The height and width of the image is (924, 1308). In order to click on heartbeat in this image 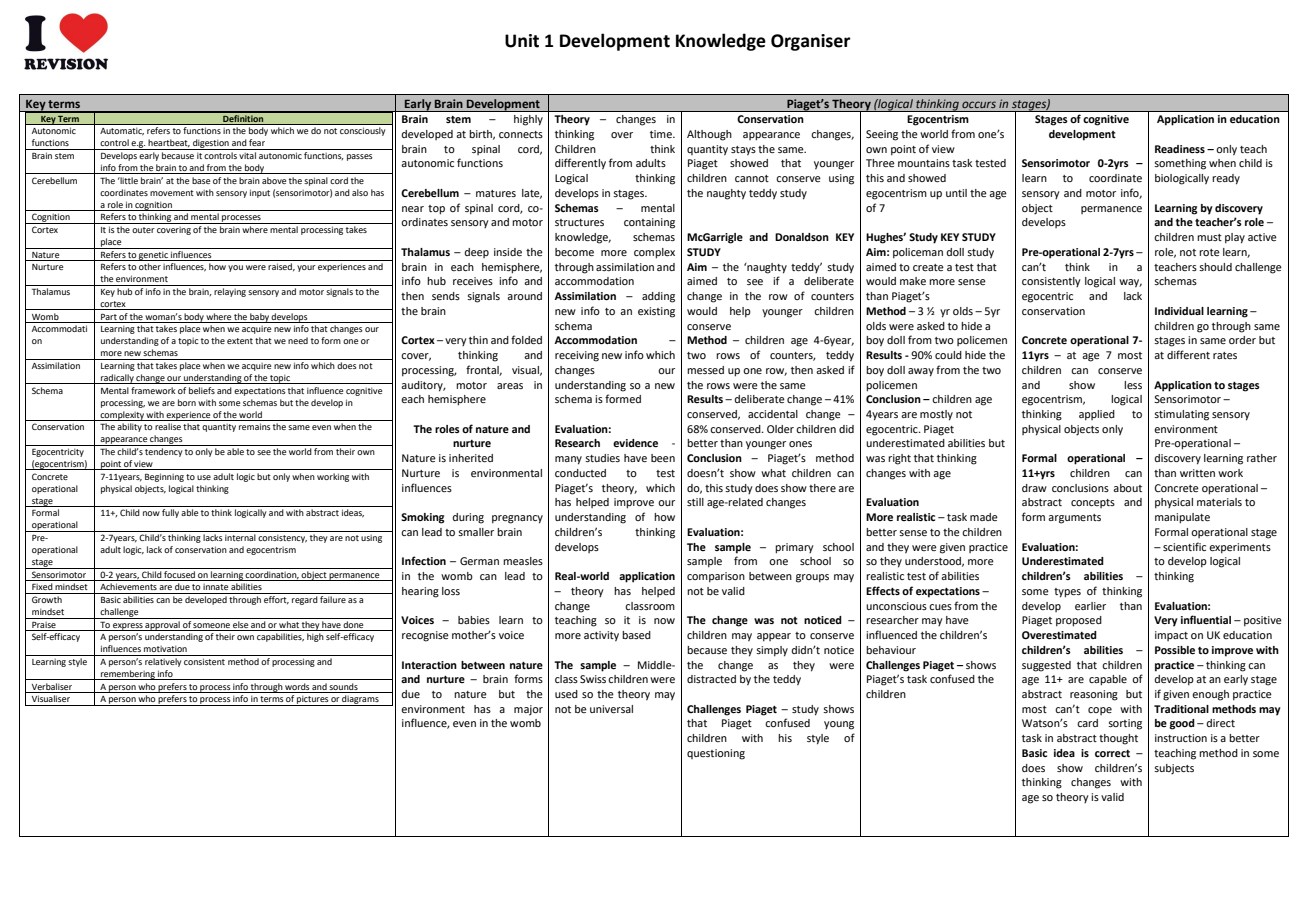, I will do `click(169, 143)`.
